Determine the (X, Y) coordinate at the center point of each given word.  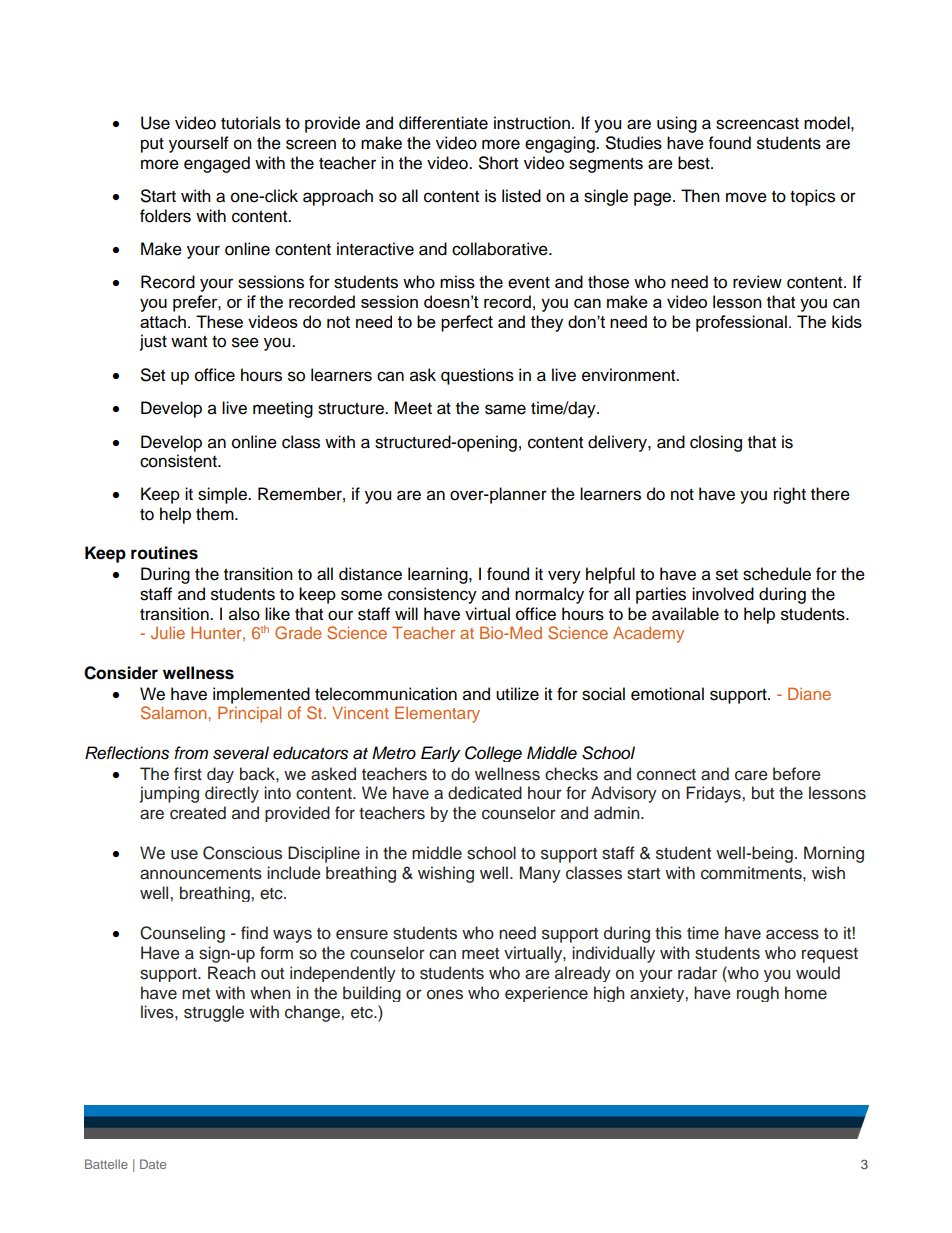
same (505, 409)
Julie (168, 632)
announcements (201, 874)
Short (498, 163)
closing (716, 443)
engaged (217, 164)
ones (445, 994)
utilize (517, 694)
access (792, 934)
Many (540, 874)
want (189, 342)
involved (723, 594)
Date (153, 1164)
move (746, 197)
